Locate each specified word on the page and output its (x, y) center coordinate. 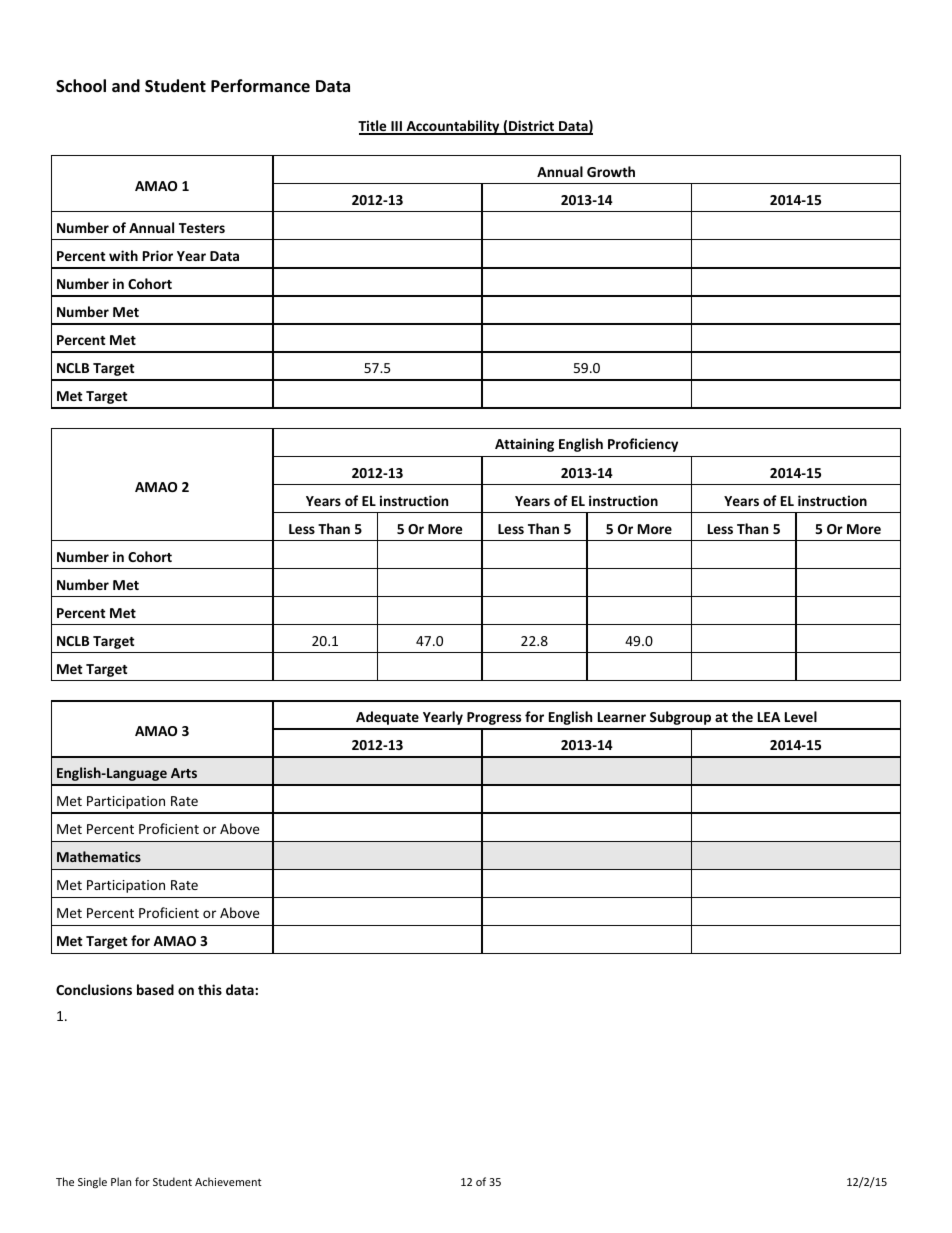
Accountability (453, 127)
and (126, 85)
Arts (184, 773)
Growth (611, 171)
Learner (622, 717)
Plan (121, 1181)
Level (801, 716)
